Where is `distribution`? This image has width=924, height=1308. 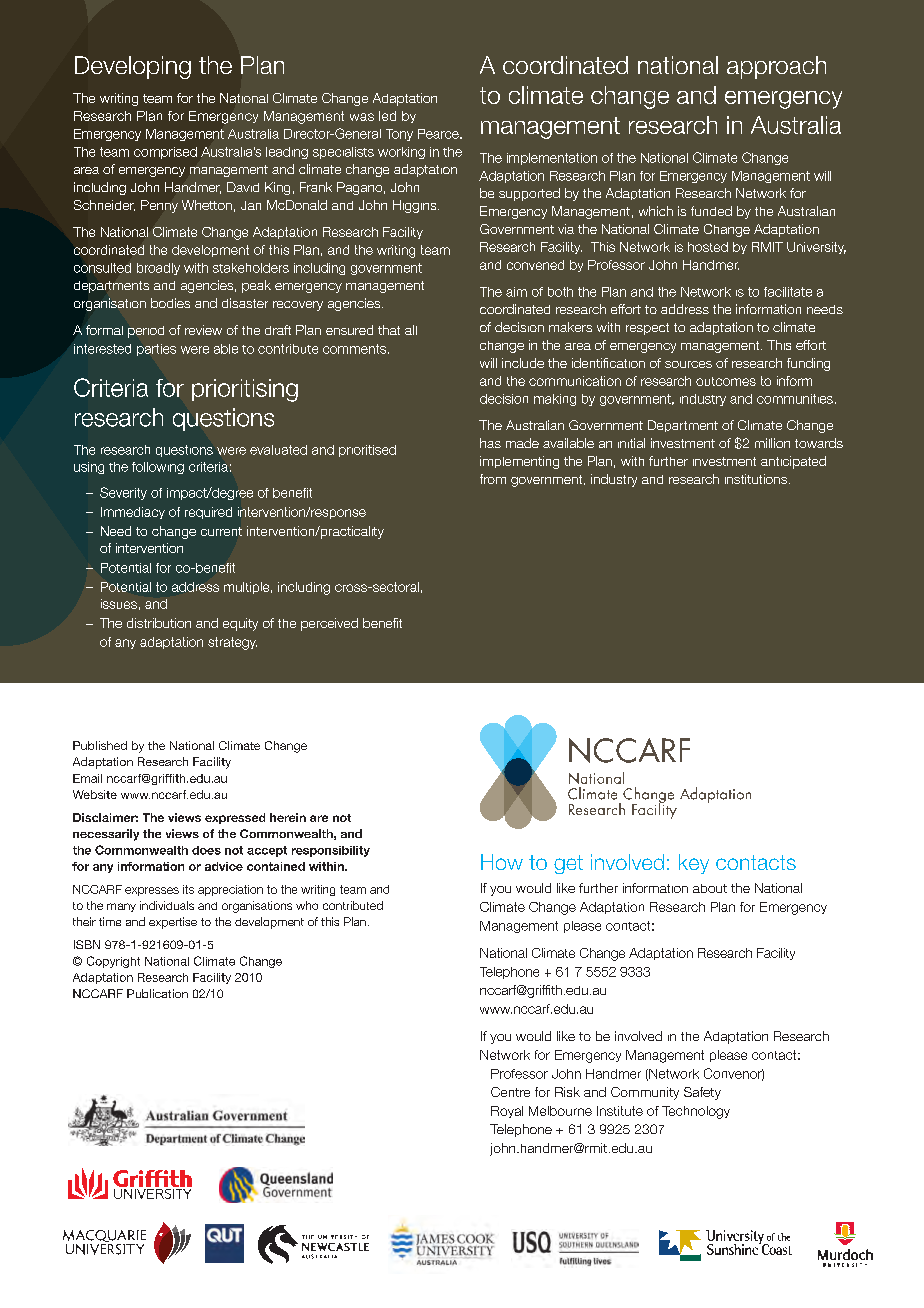
distribution is located at coordinates (159, 623).
